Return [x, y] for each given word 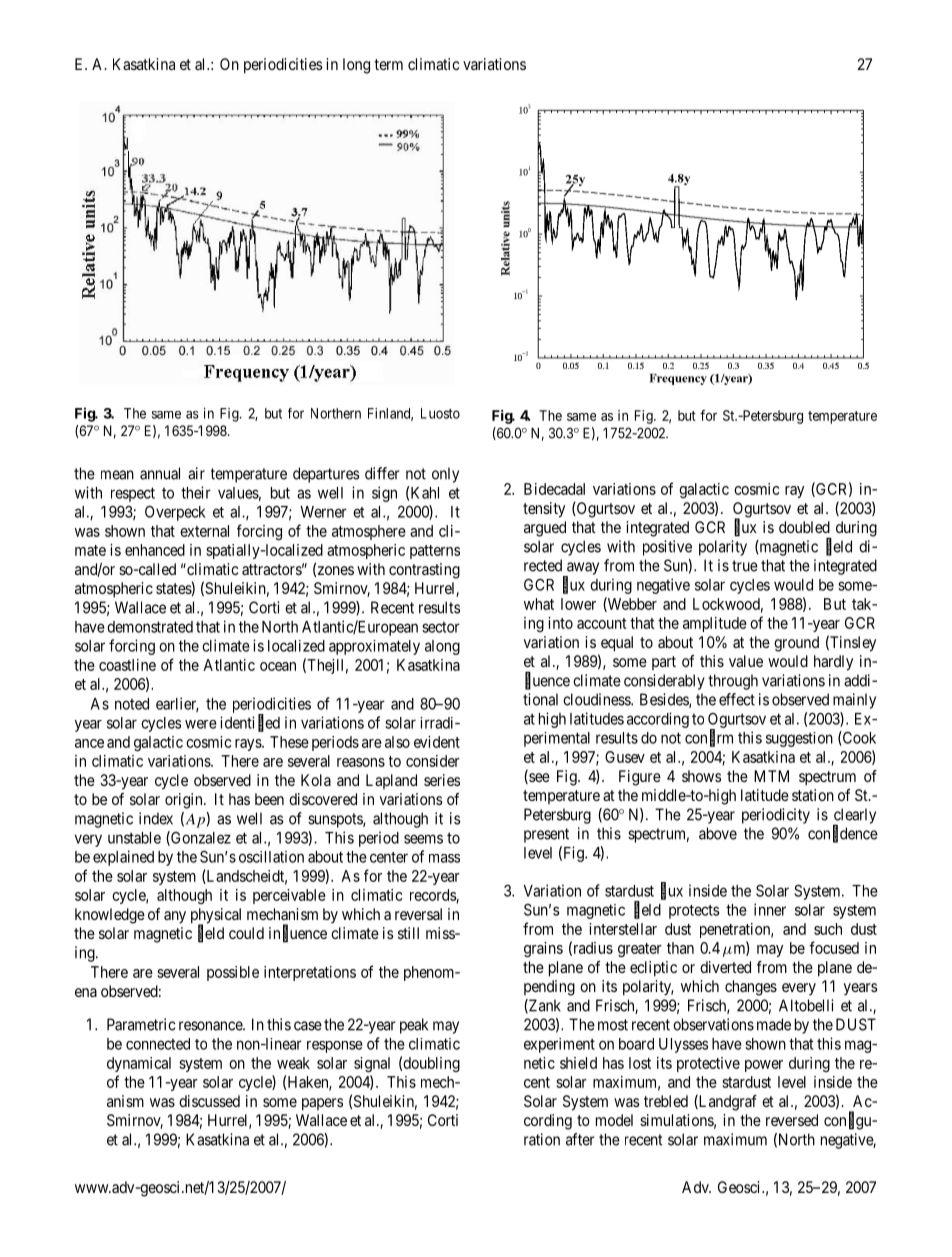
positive [667, 548]
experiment [559, 1045]
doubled [804, 527]
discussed [209, 1101]
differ [382, 473]
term [388, 64]
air [196, 473]
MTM [771, 776]
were [201, 724]
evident [437, 742]
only [445, 475]
